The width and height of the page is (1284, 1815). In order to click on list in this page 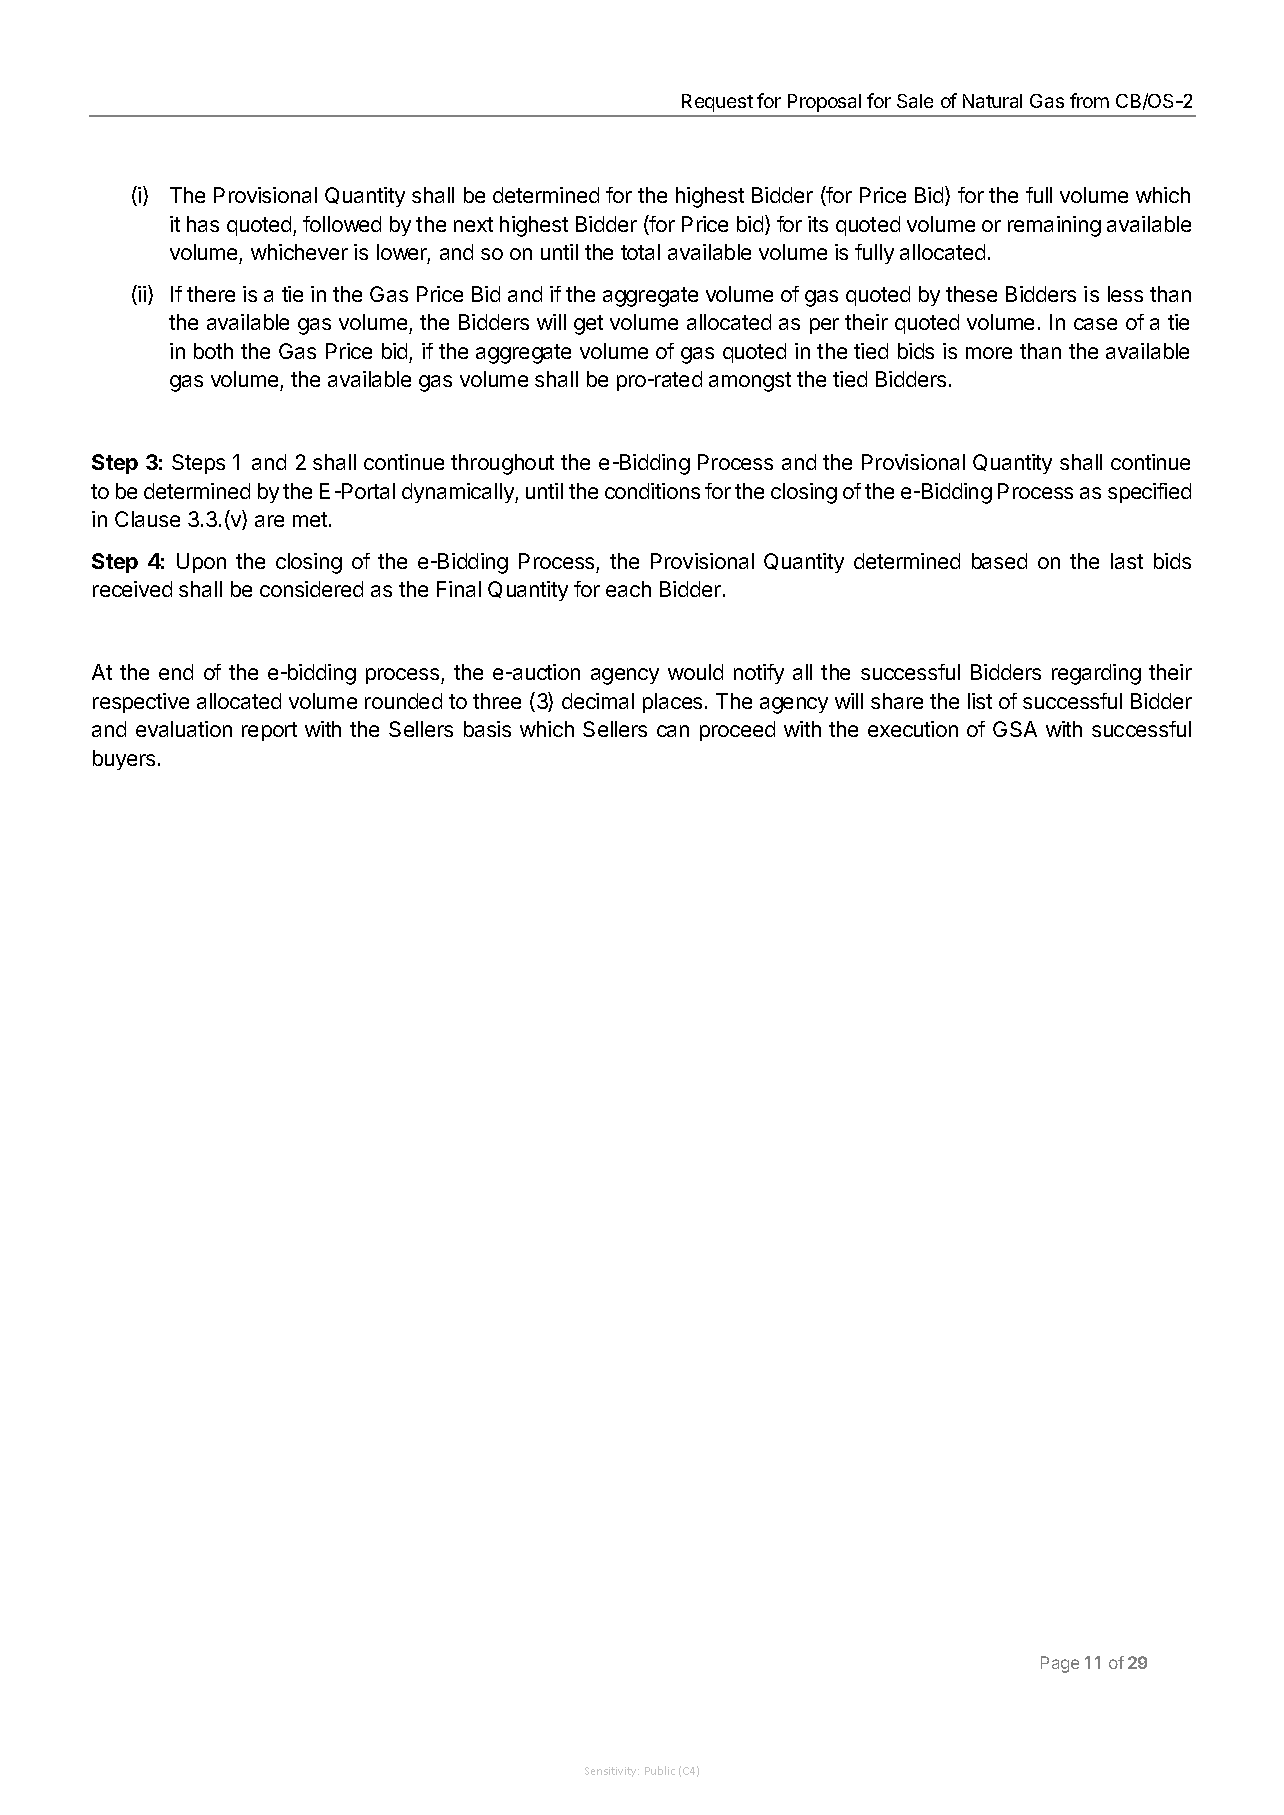, I will do `click(980, 701)`.
